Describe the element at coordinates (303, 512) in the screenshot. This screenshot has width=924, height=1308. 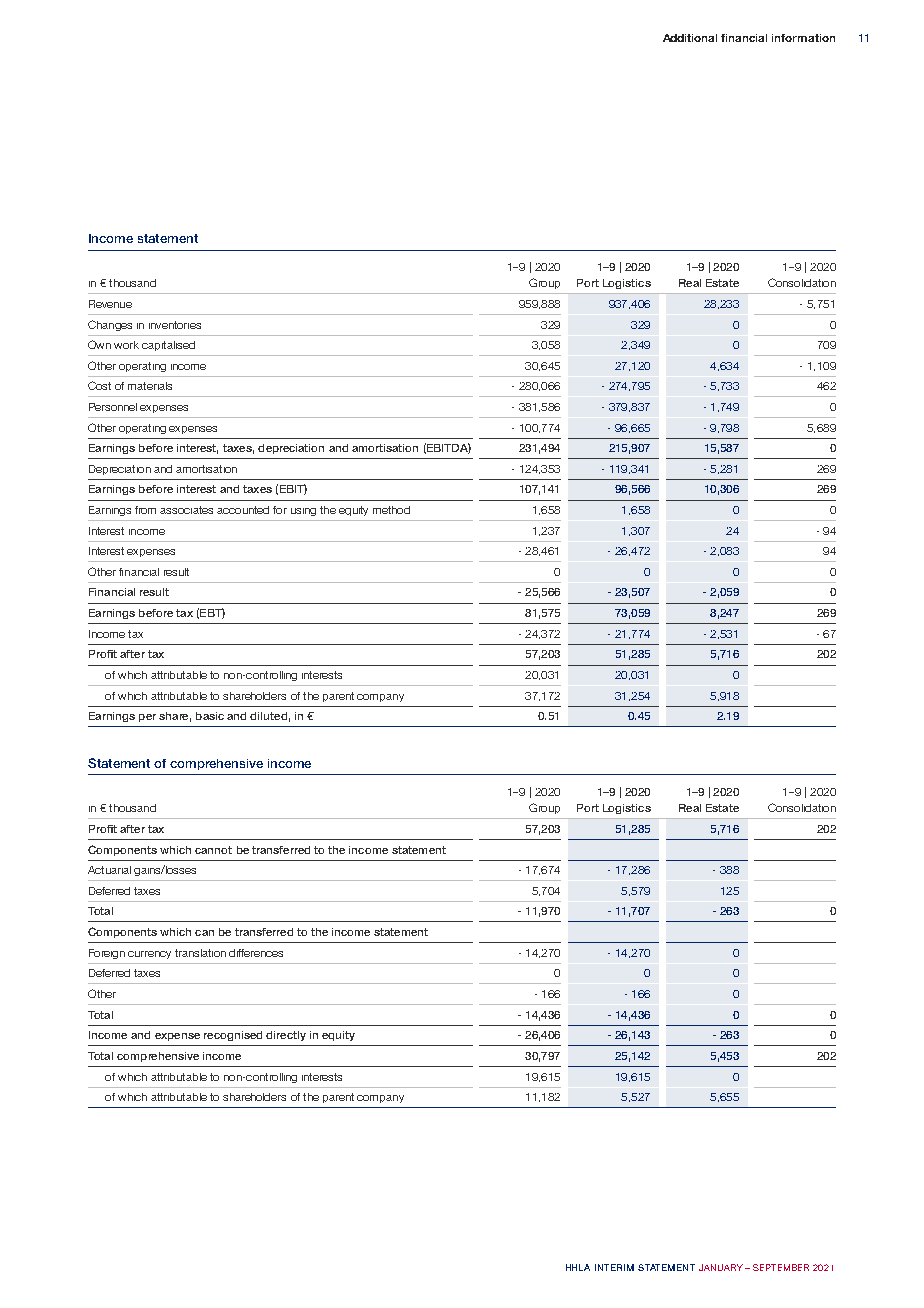
I see `using` at that location.
